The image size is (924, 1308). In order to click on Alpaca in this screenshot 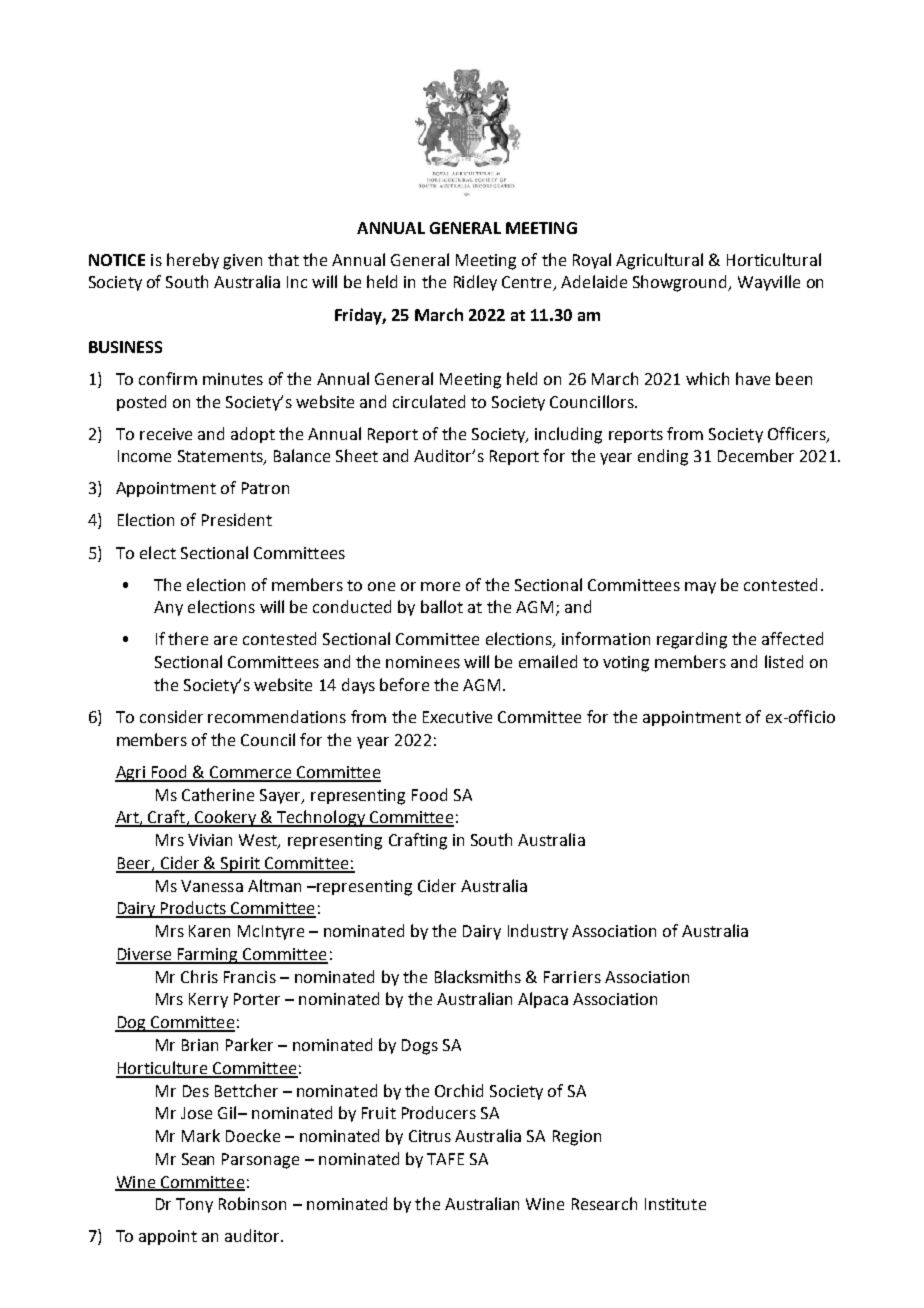, I will do `click(543, 1000)`.
